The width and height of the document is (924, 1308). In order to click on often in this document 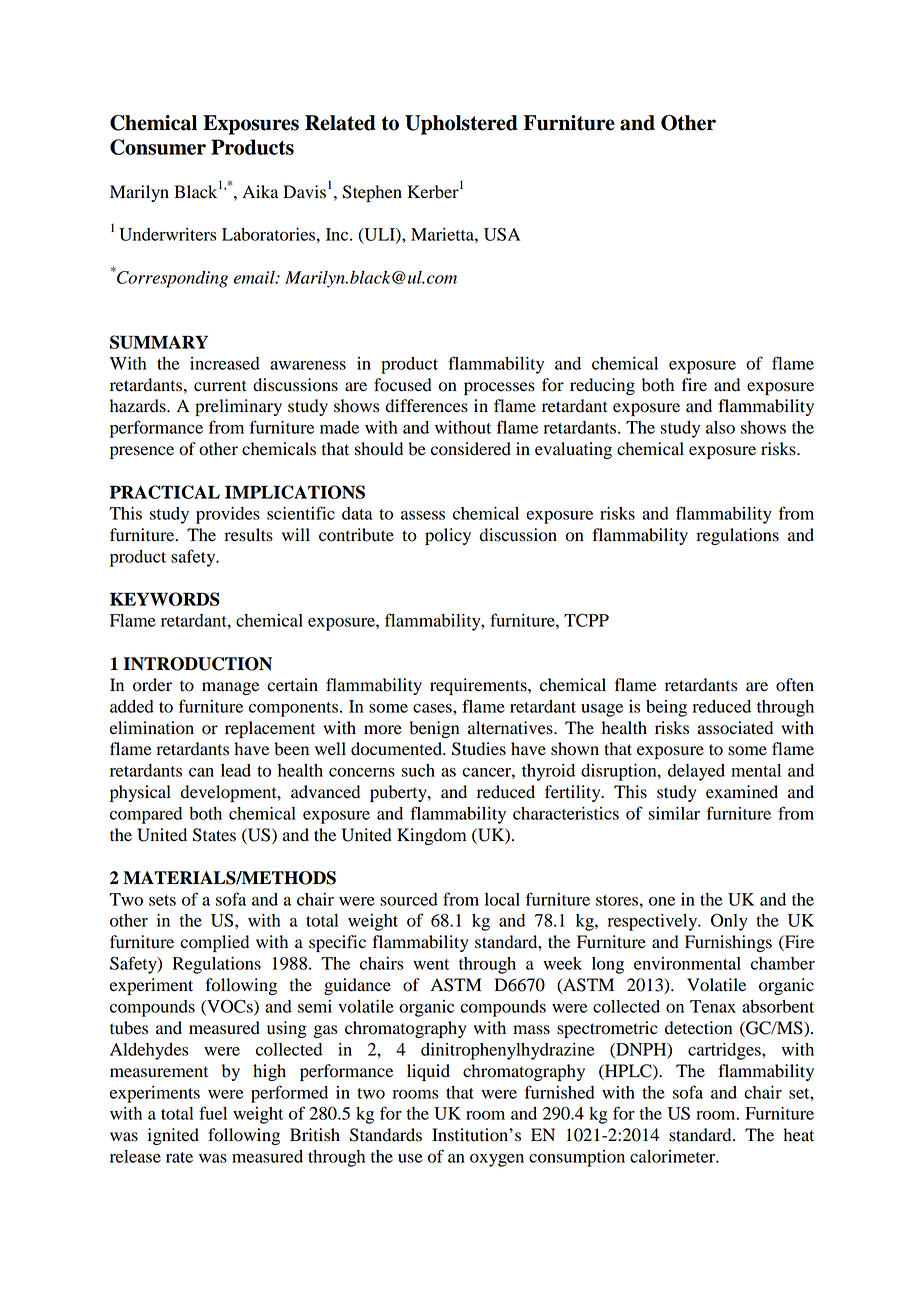, I will do `click(795, 685)`.
